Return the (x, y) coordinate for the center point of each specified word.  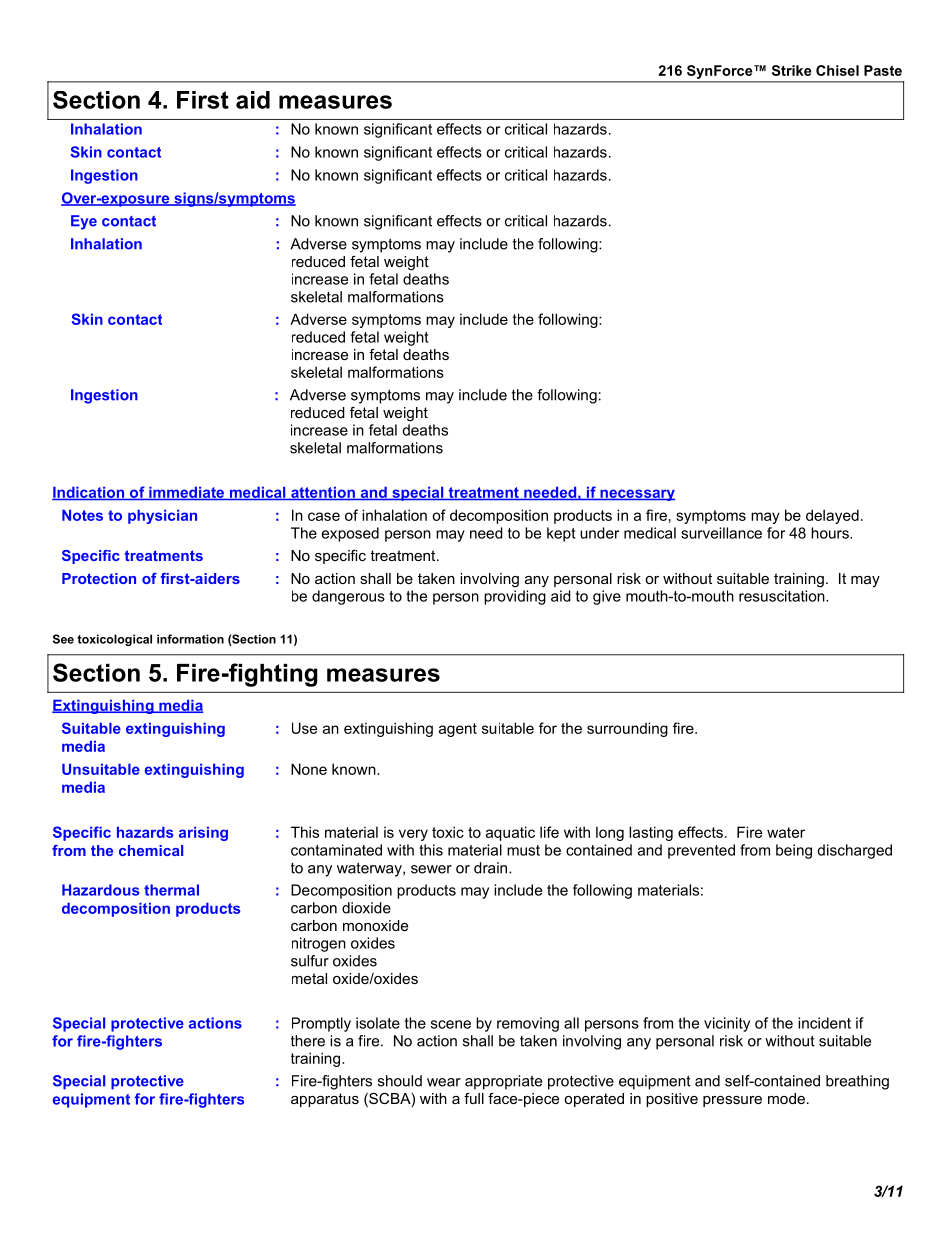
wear (444, 1082)
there (308, 1041)
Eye (84, 222)
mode (786, 1098)
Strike (792, 70)
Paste (883, 70)
